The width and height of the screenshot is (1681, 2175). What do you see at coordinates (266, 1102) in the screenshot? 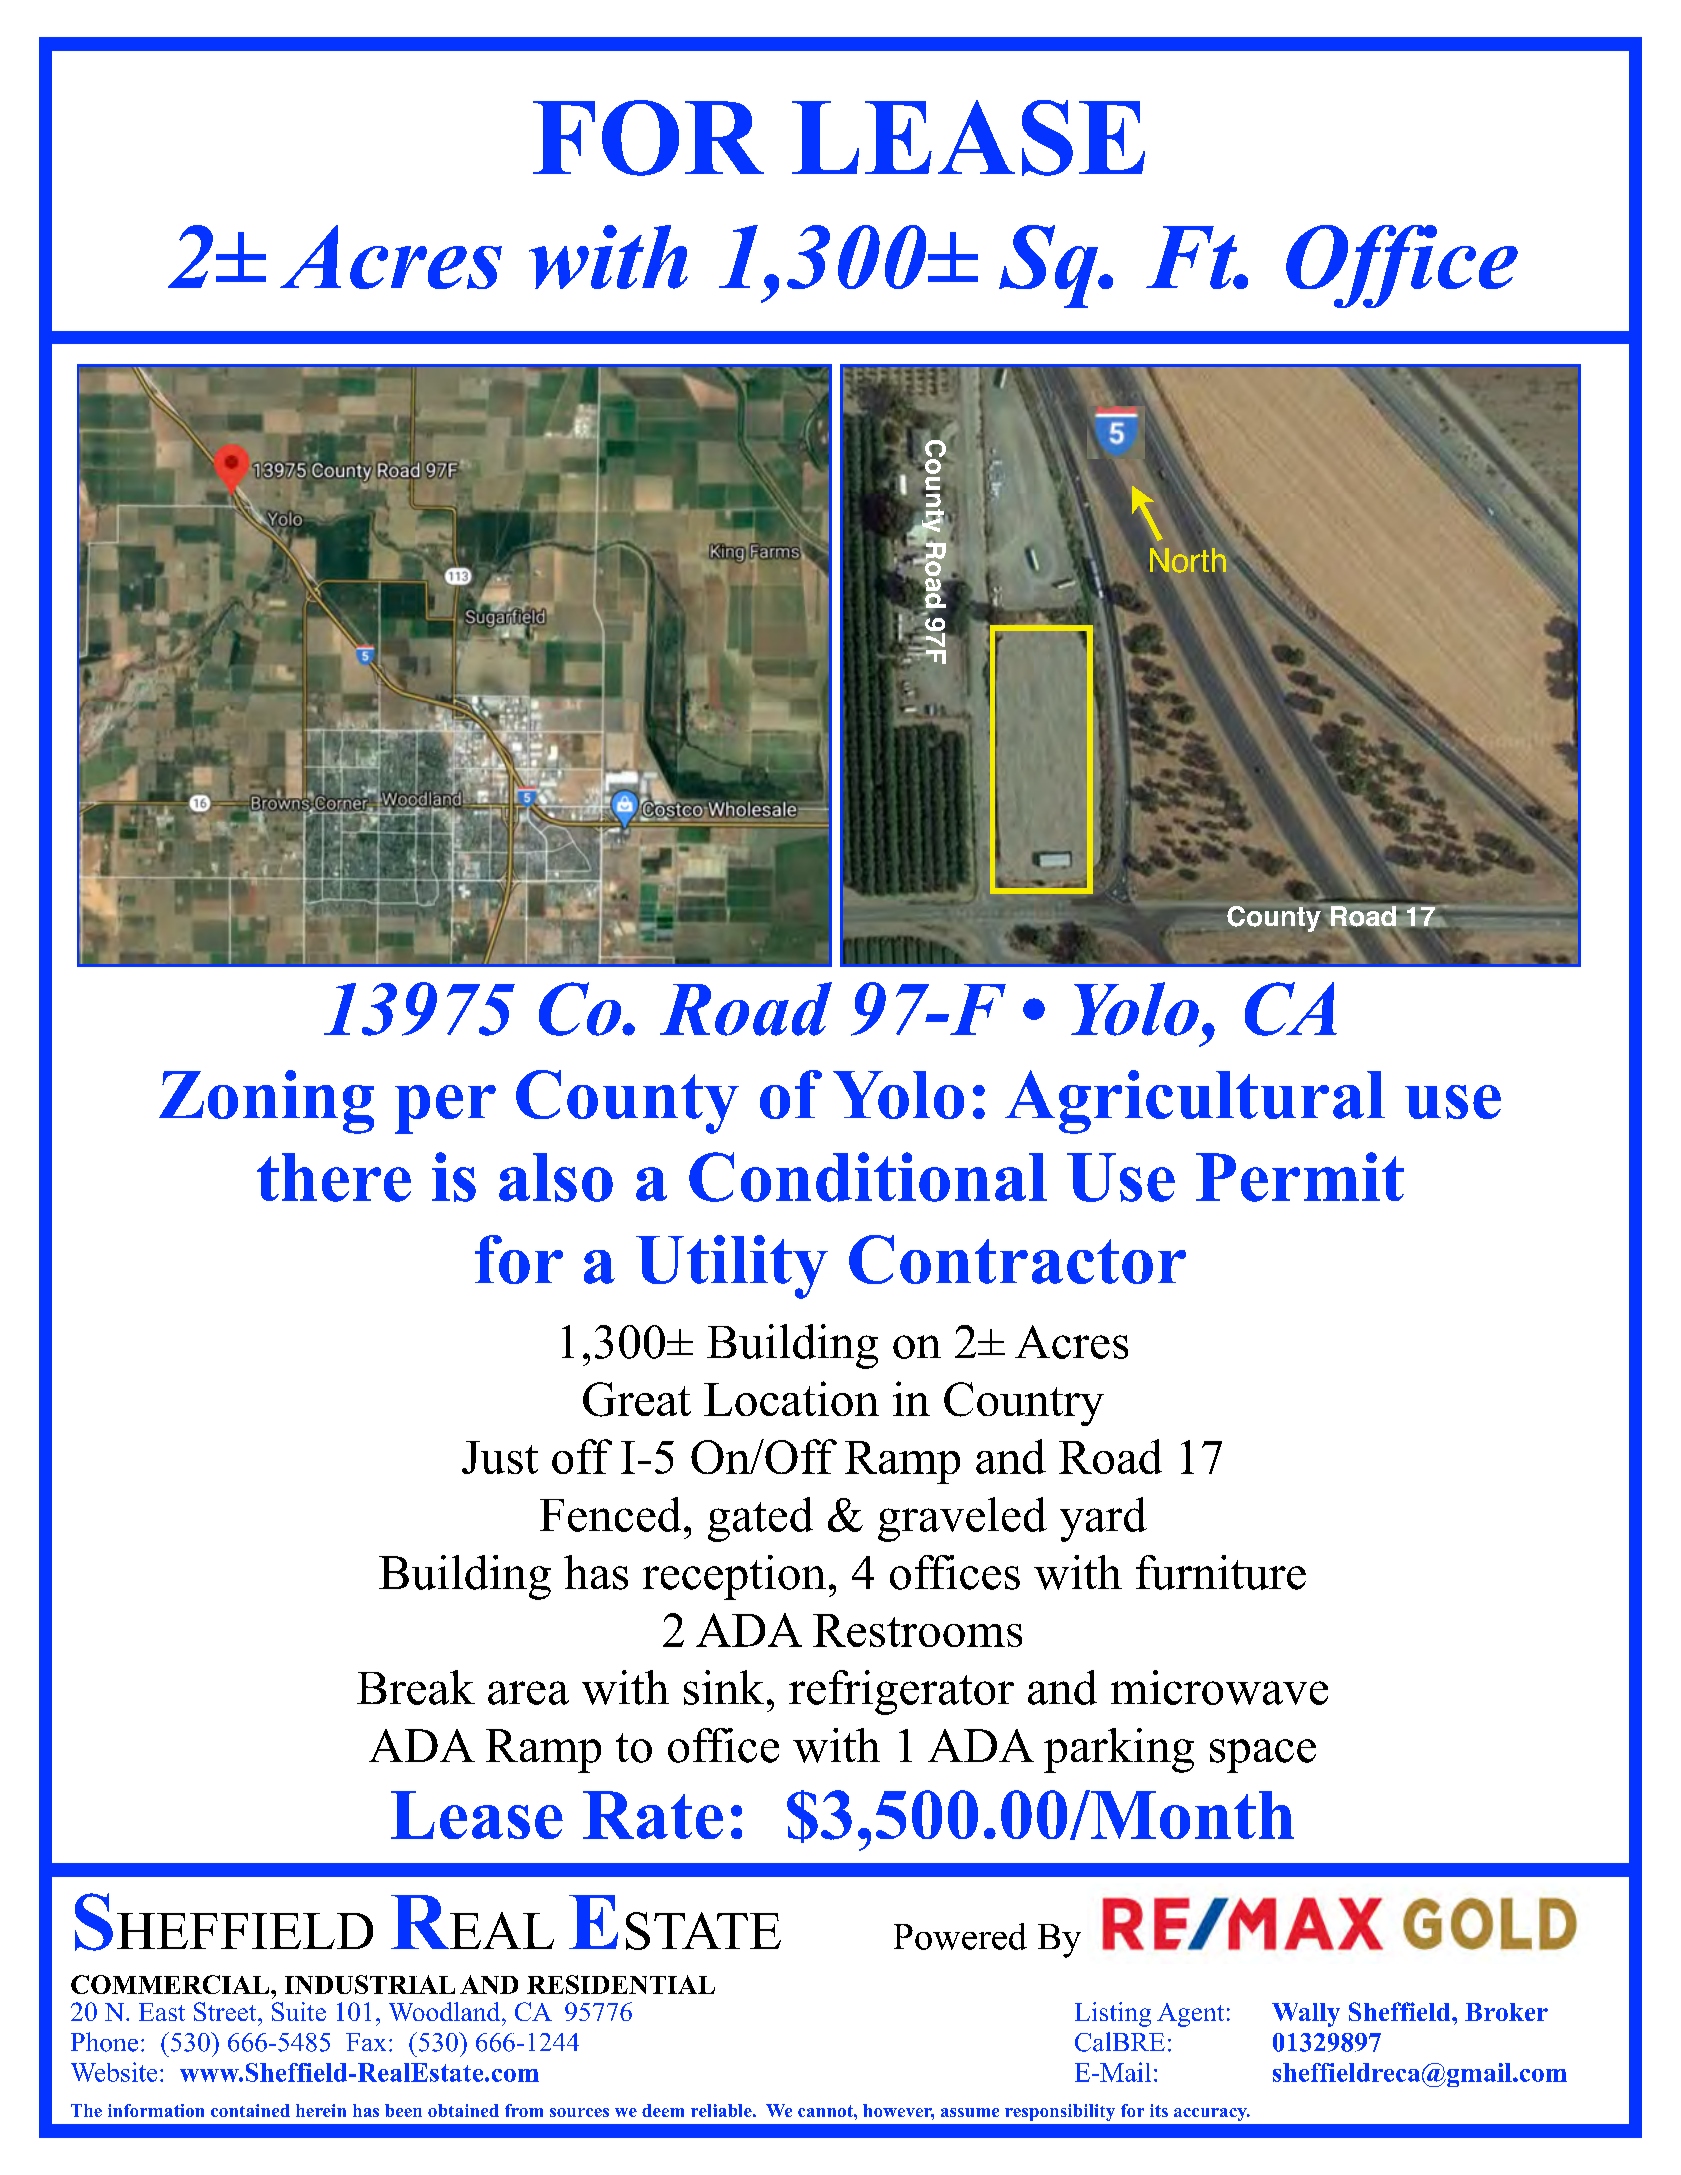
I see `Zoning` at bounding box center [266, 1102].
